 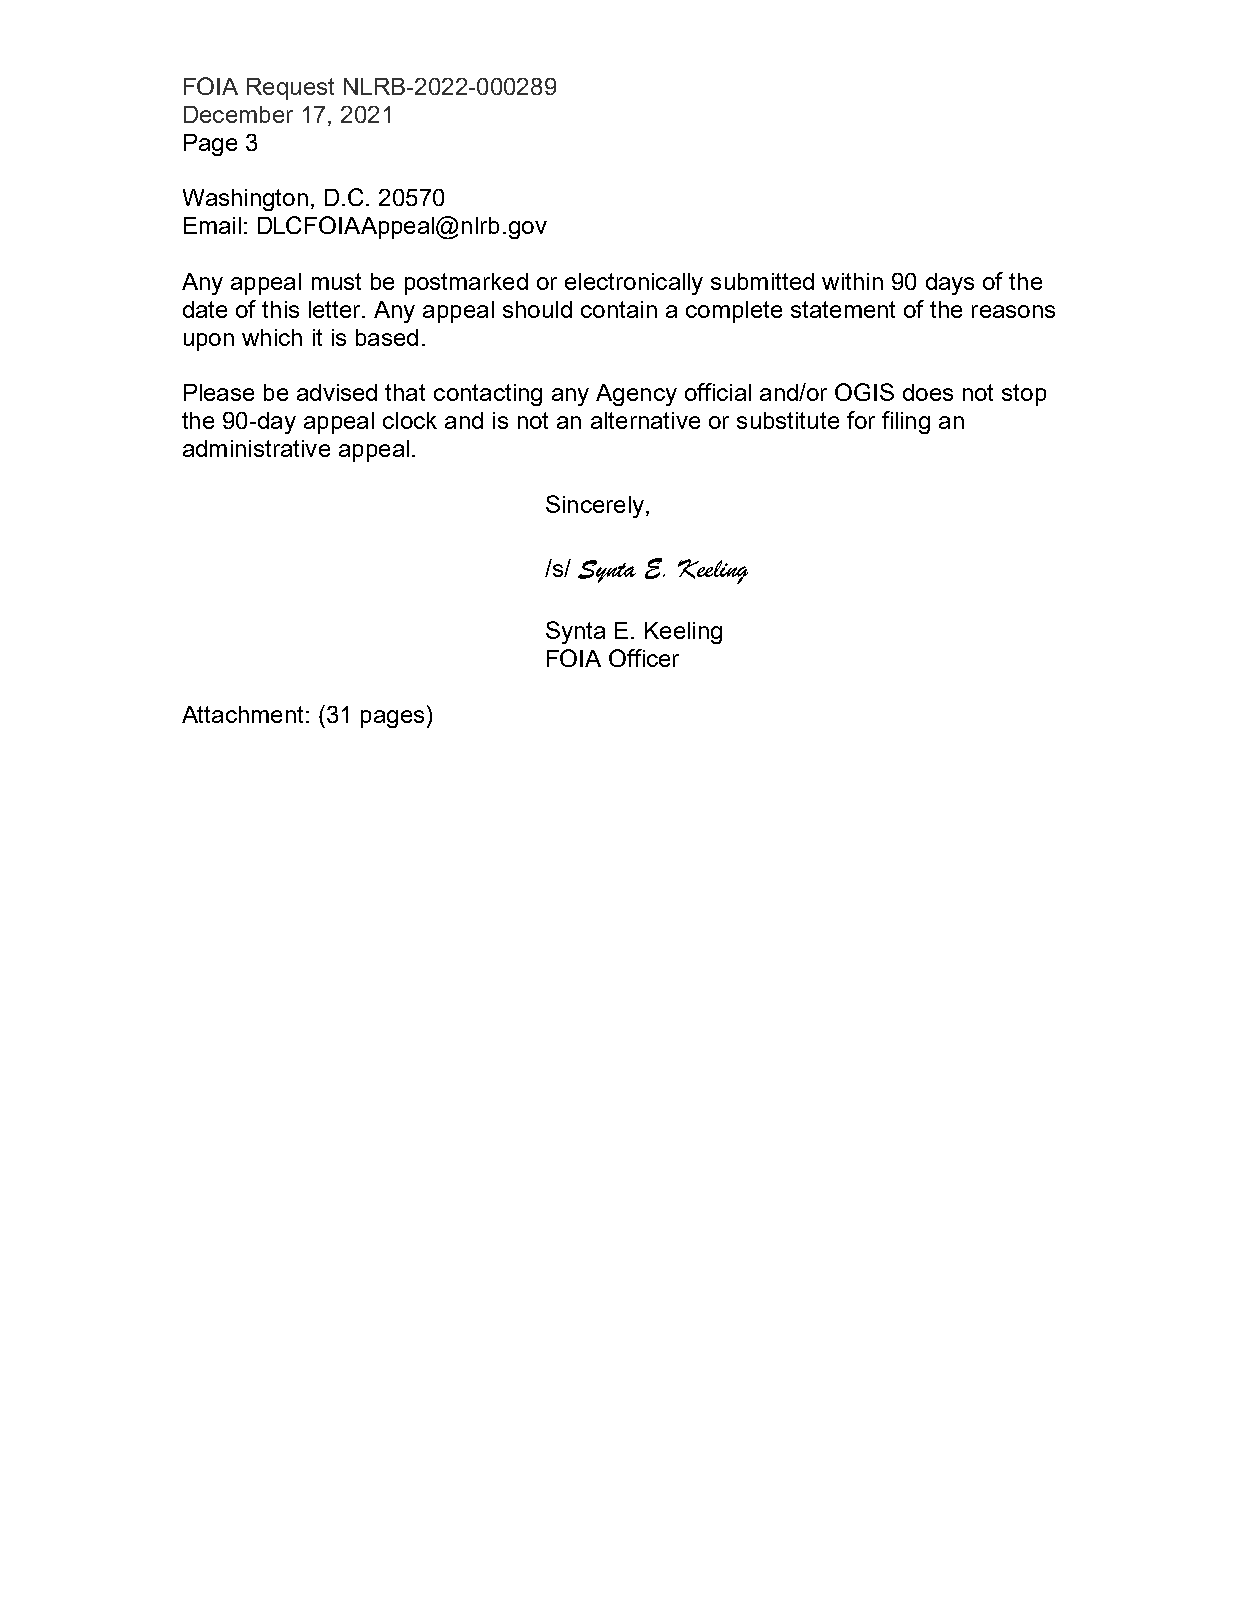 What do you see at coordinates (290, 89) in the screenshot?
I see `Request` at bounding box center [290, 89].
